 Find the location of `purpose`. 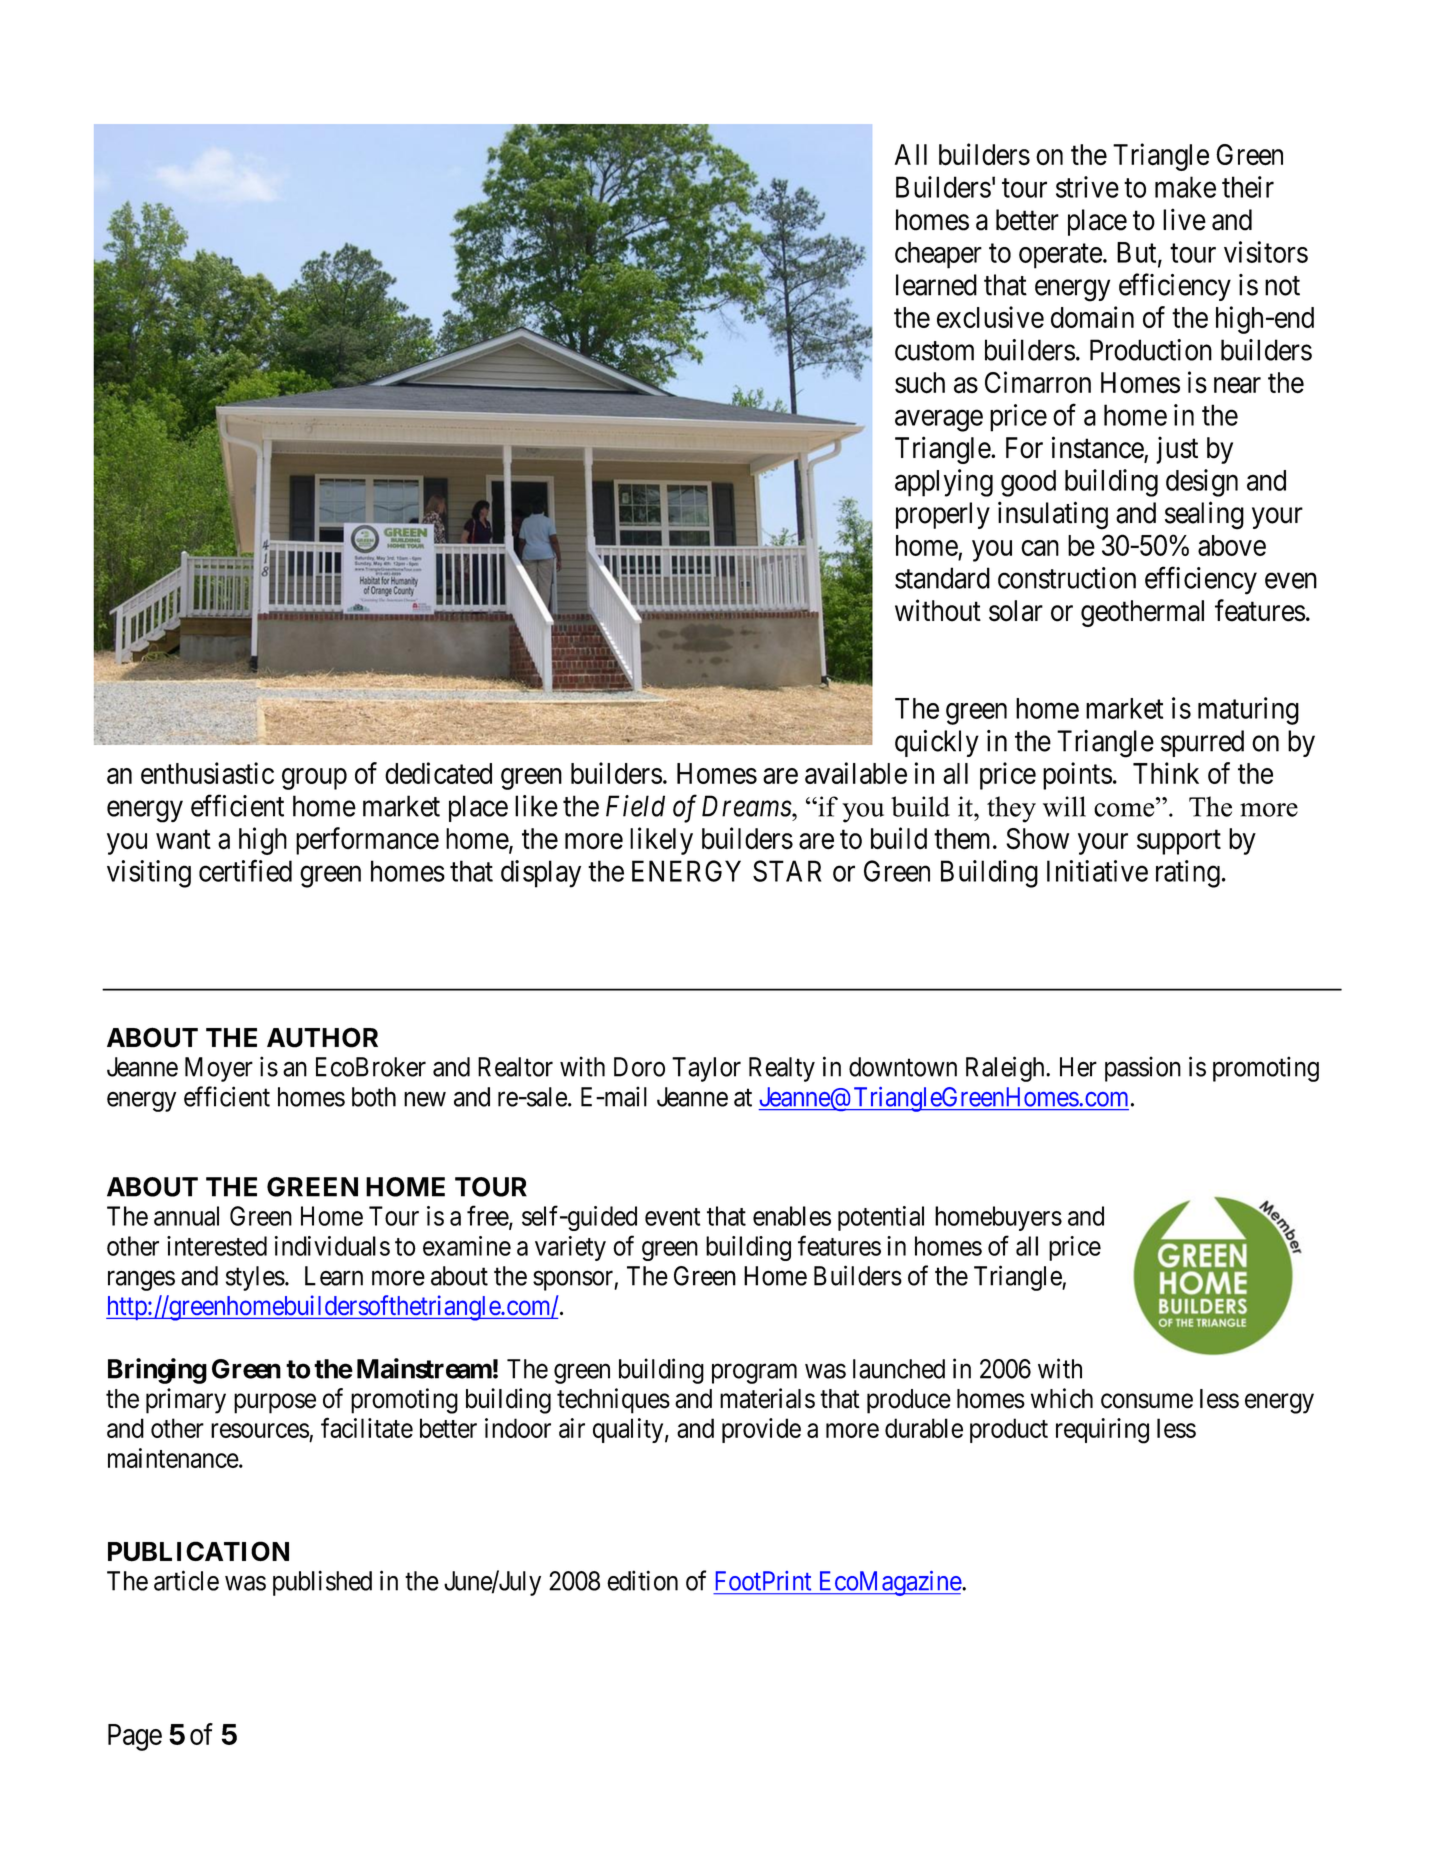

purpose is located at coordinates (275, 1403).
